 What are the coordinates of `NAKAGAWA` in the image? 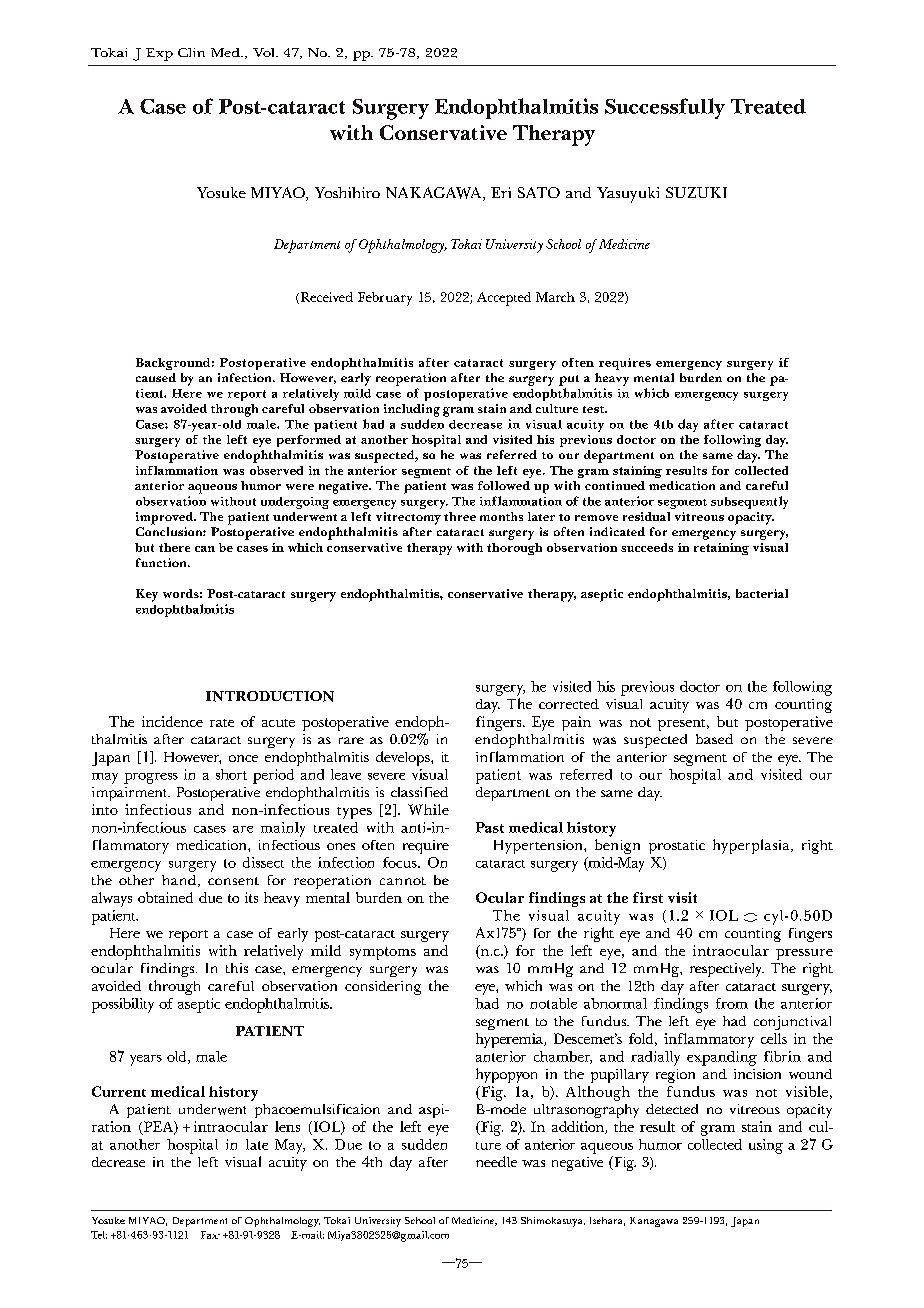 It's located at (435, 194).
